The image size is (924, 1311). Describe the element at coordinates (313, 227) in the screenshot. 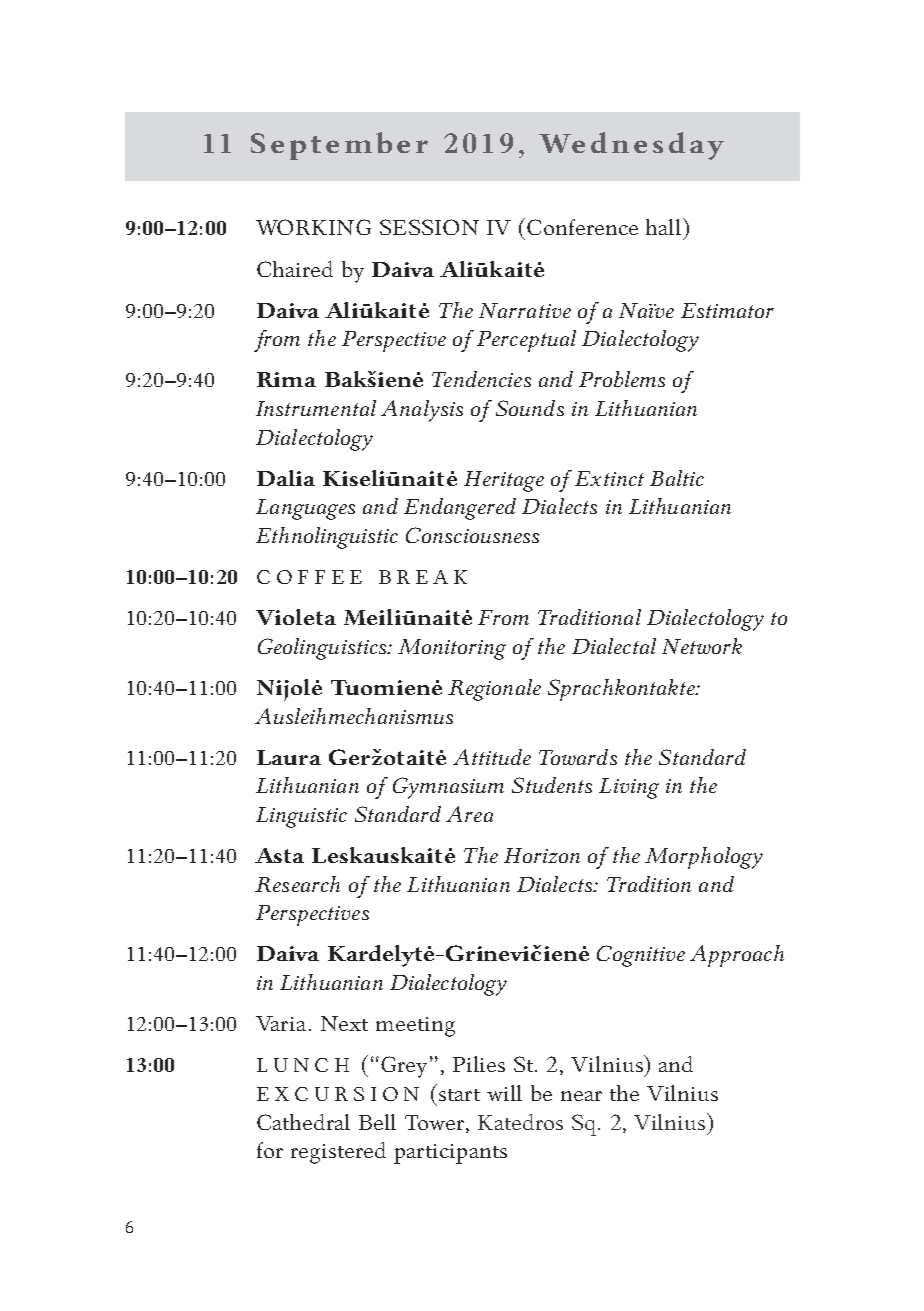

I see `WORKING` at that location.
